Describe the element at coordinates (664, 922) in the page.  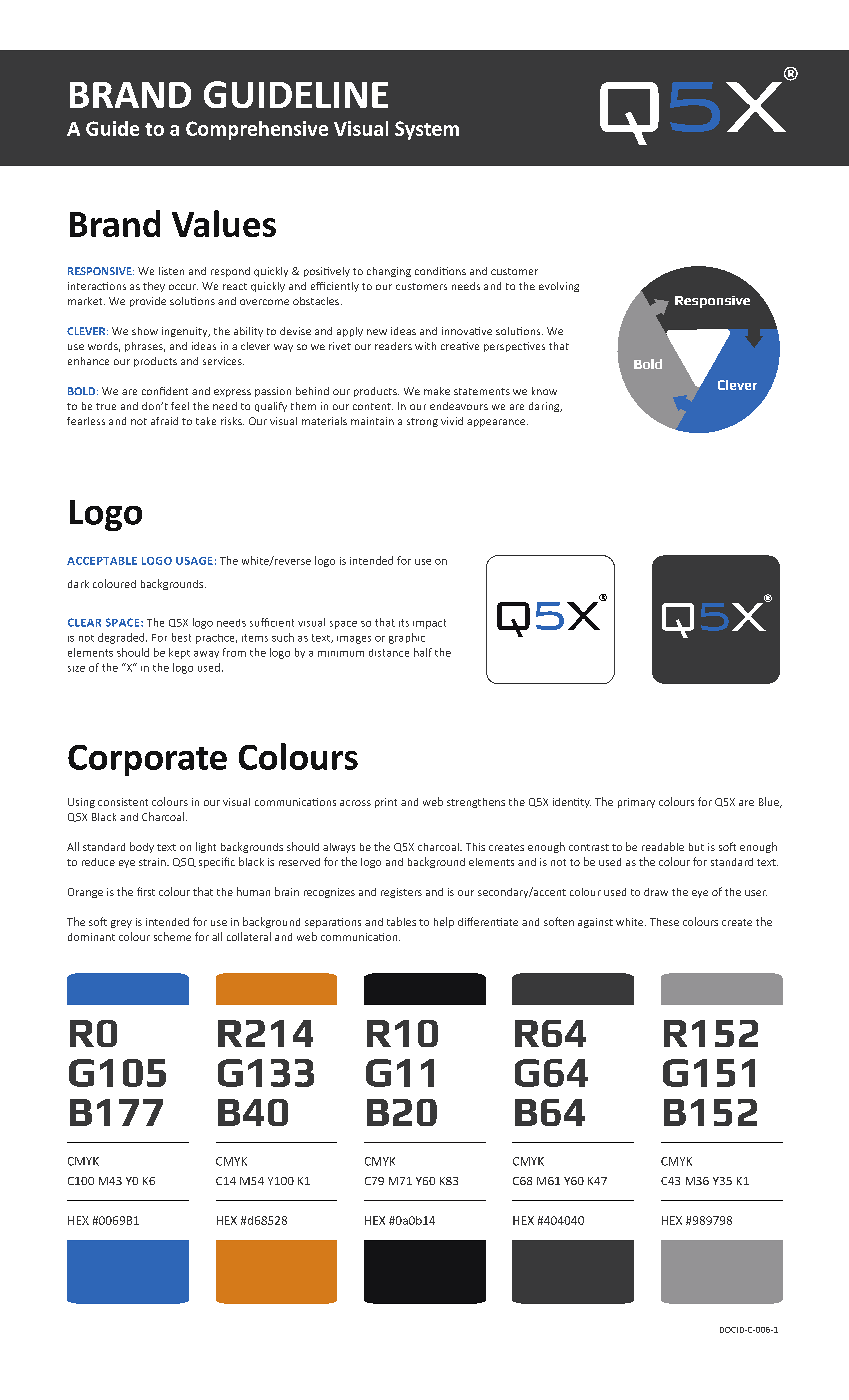
I see `These` at that location.
